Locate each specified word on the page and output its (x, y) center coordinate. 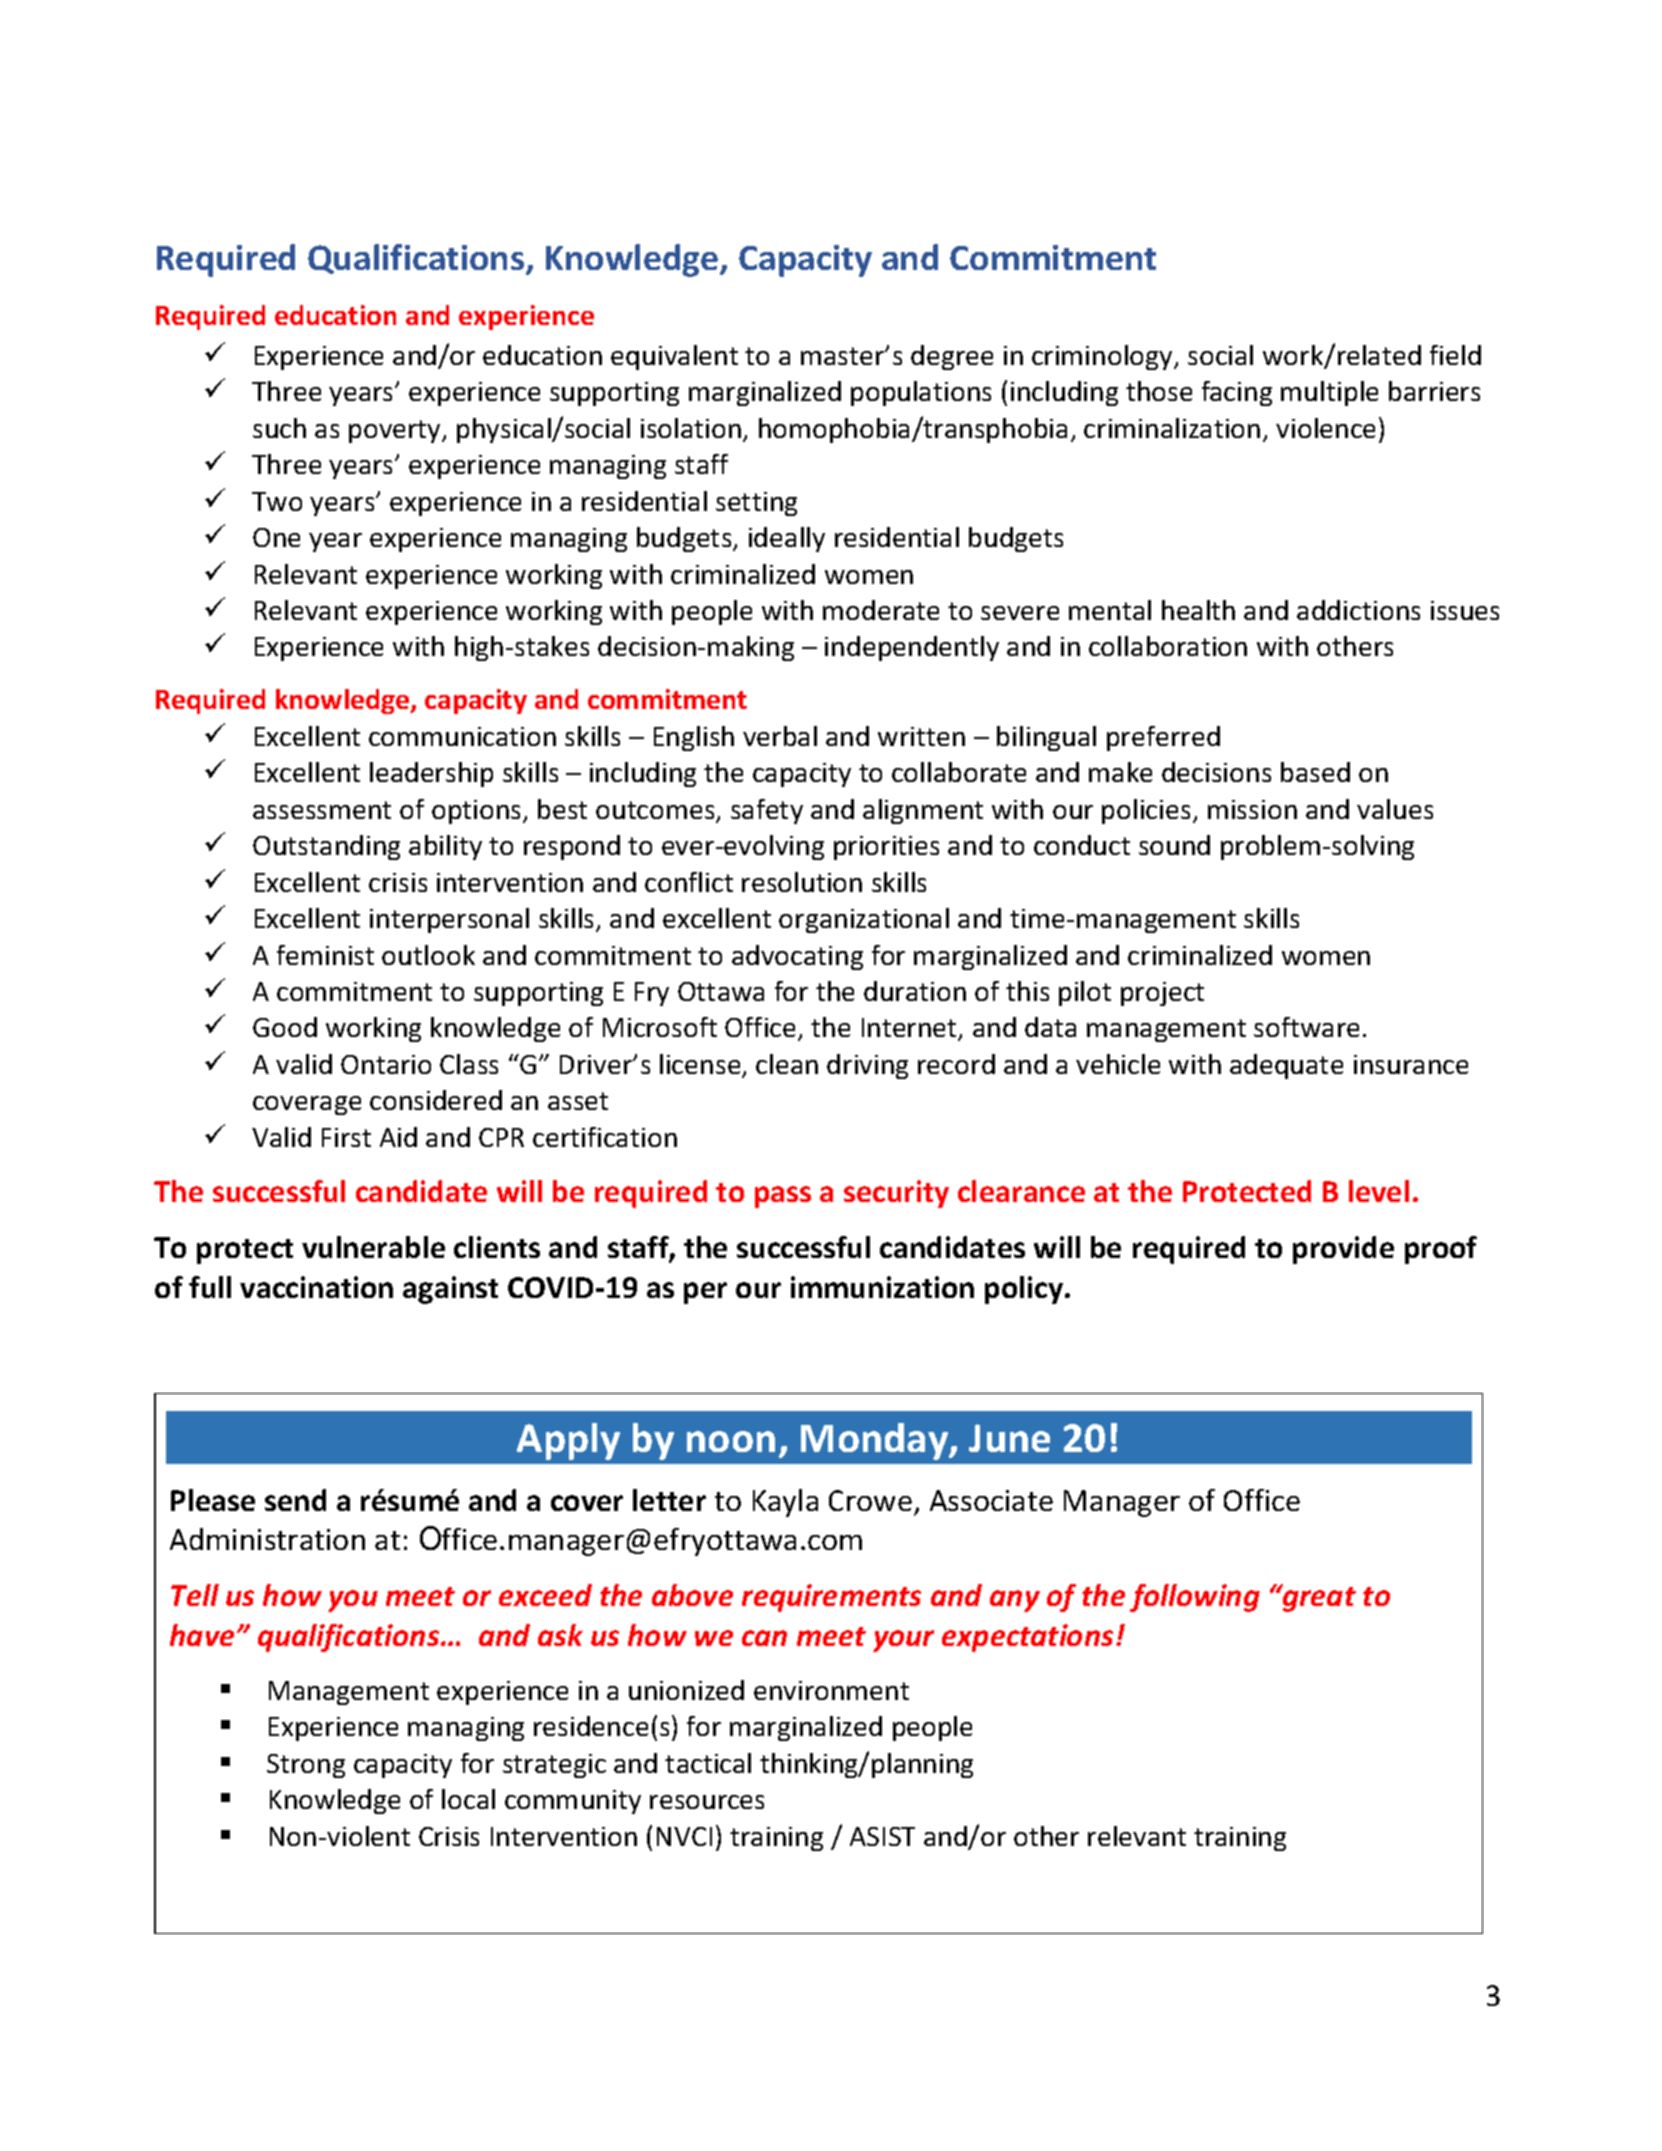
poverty (396, 431)
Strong (306, 1766)
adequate (1286, 1066)
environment (831, 1690)
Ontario (386, 1064)
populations (921, 393)
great (1318, 1598)
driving (867, 1066)
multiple (1329, 393)
